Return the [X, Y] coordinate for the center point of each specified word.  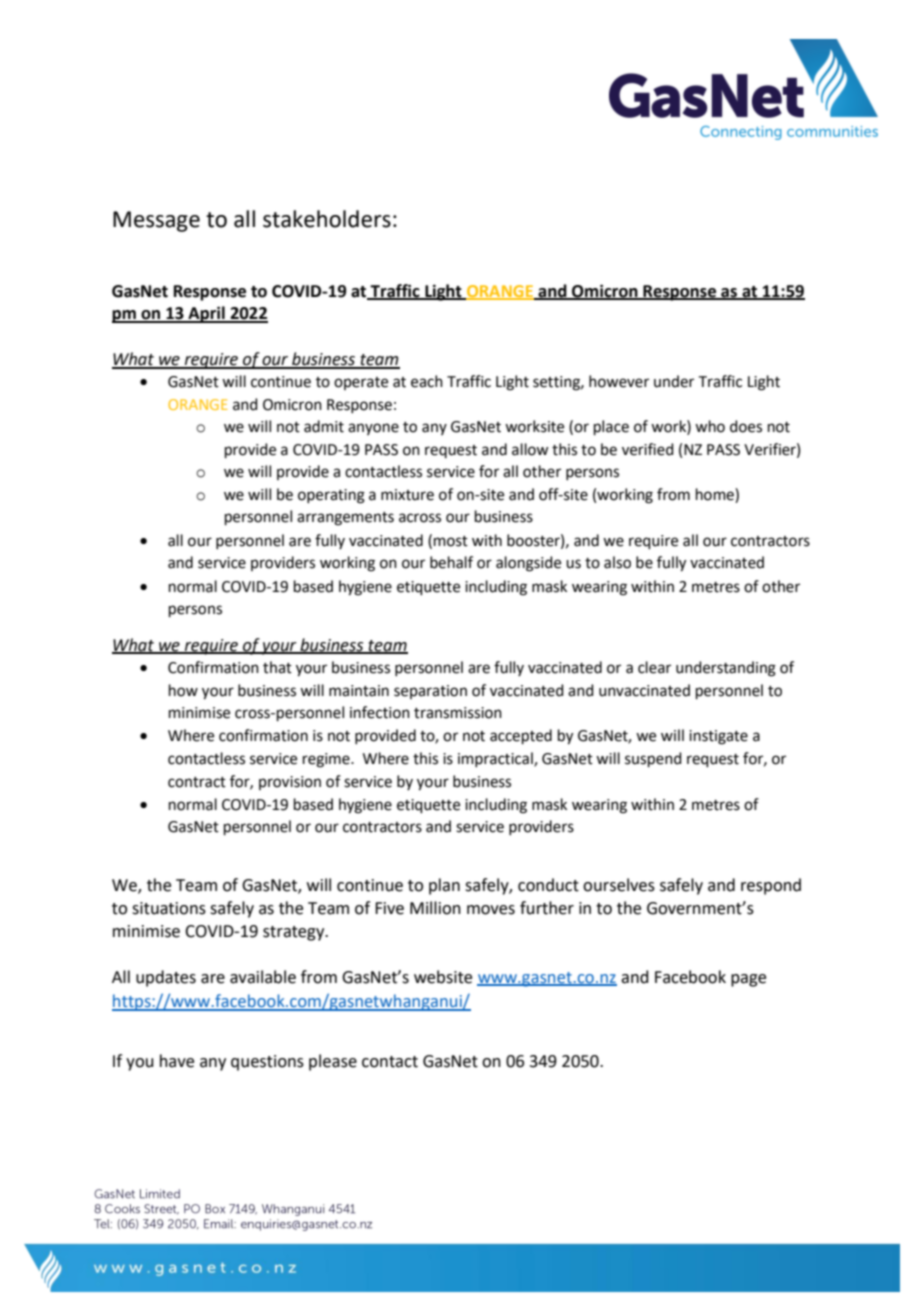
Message [156, 221]
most [451, 541]
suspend [653, 759]
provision [290, 783]
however [619, 381]
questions [267, 1063]
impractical [496, 759]
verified [648, 449]
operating [331, 496]
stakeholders [327, 219]
